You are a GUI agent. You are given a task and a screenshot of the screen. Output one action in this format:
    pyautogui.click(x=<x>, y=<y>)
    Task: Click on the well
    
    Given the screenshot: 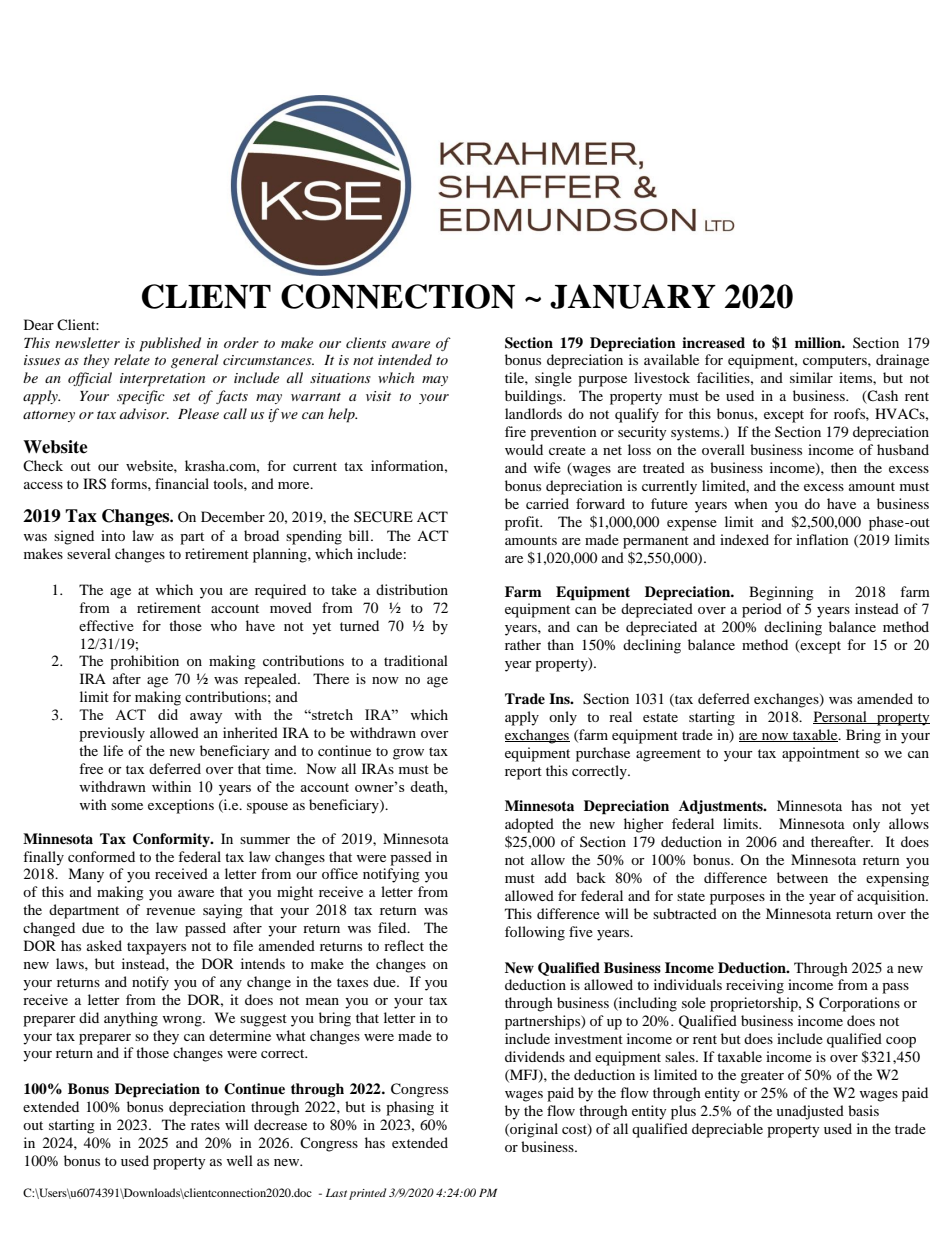 What is the action you would take?
    pyautogui.click(x=239, y=1160)
